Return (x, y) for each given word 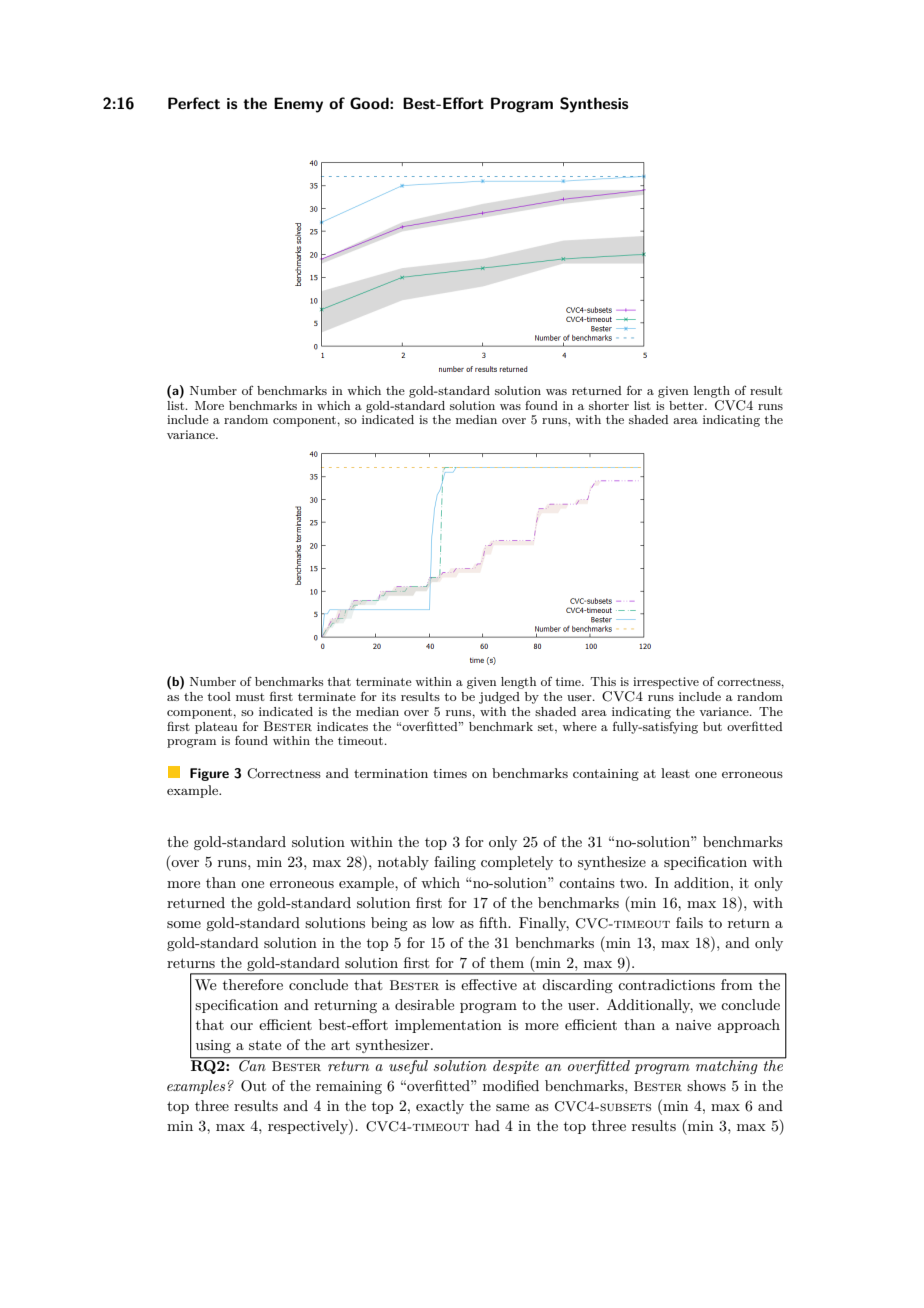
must (250, 697)
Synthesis (594, 105)
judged (499, 698)
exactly (440, 1107)
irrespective (666, 683)
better (687, 405)
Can (252, 1064)
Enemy (298, 105)
